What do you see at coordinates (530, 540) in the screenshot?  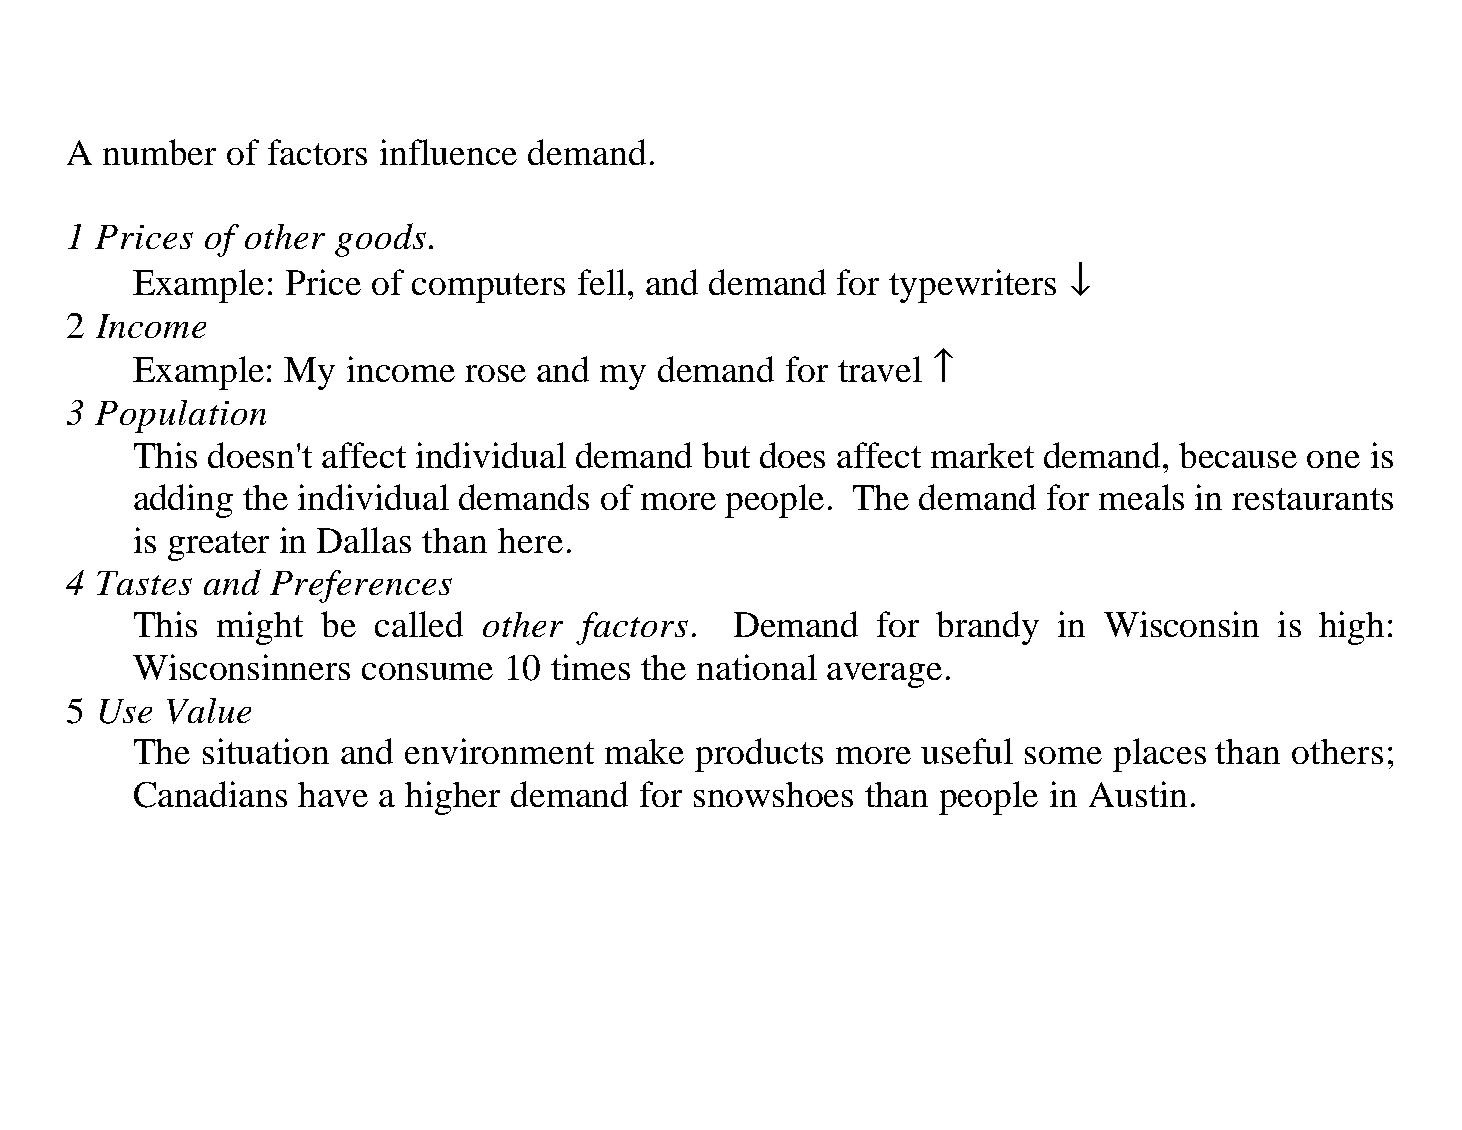 I see `here` at bounding box center [530, 540].
